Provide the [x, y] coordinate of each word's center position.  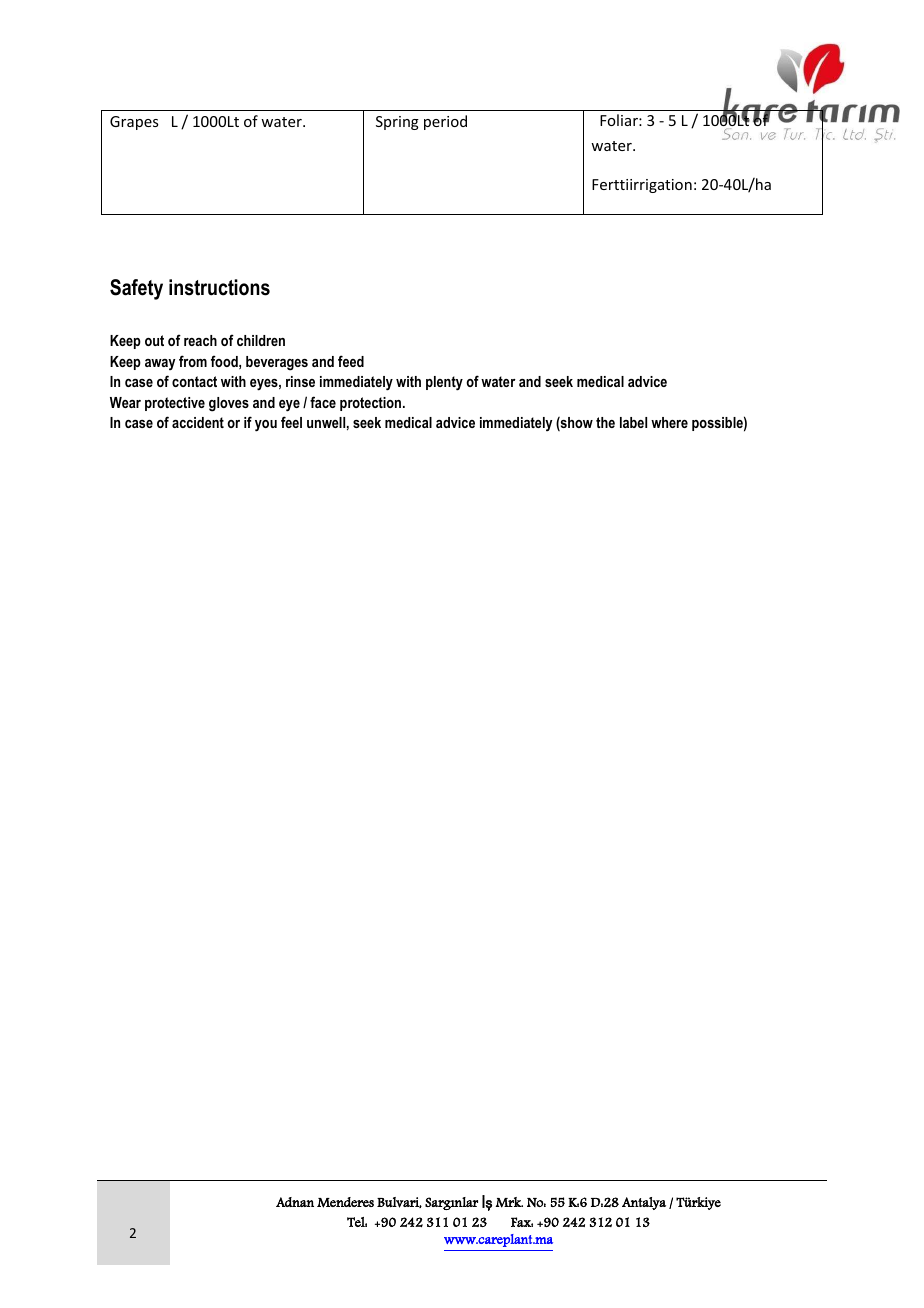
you [266, 426]
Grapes [134, 123]
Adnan [295, 1202]
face [323, 402]
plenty [444, 383]
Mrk [509, 1202]
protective [175, 404]
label [633, 422]
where [669, 422]
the [605, 422]
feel [291, 422]
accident [198, 422]
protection [372, 404]
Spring [397, 123]
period [445, 122]
